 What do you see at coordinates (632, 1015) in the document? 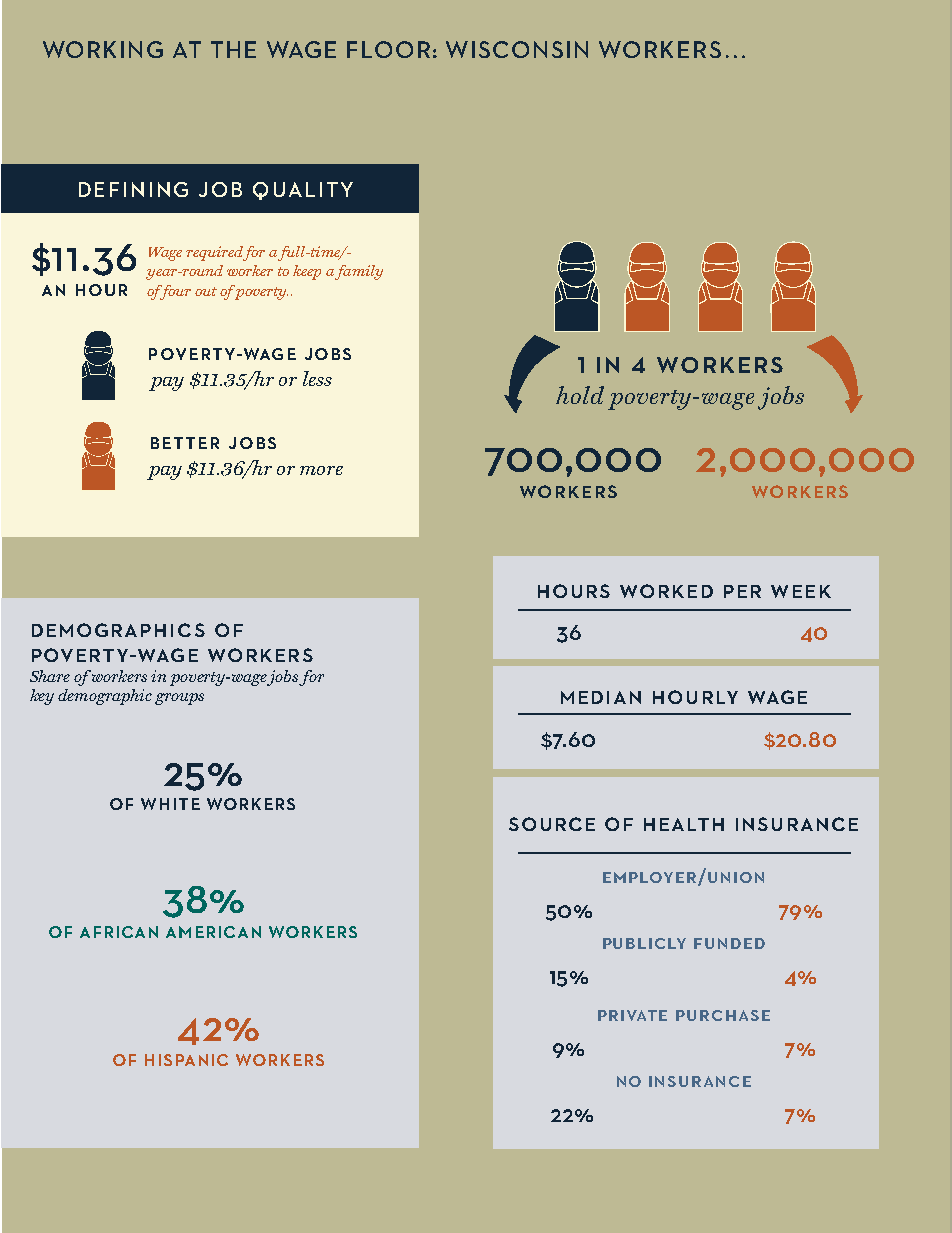
I see `PRIVATE` at bounding box center [632, 1015].
